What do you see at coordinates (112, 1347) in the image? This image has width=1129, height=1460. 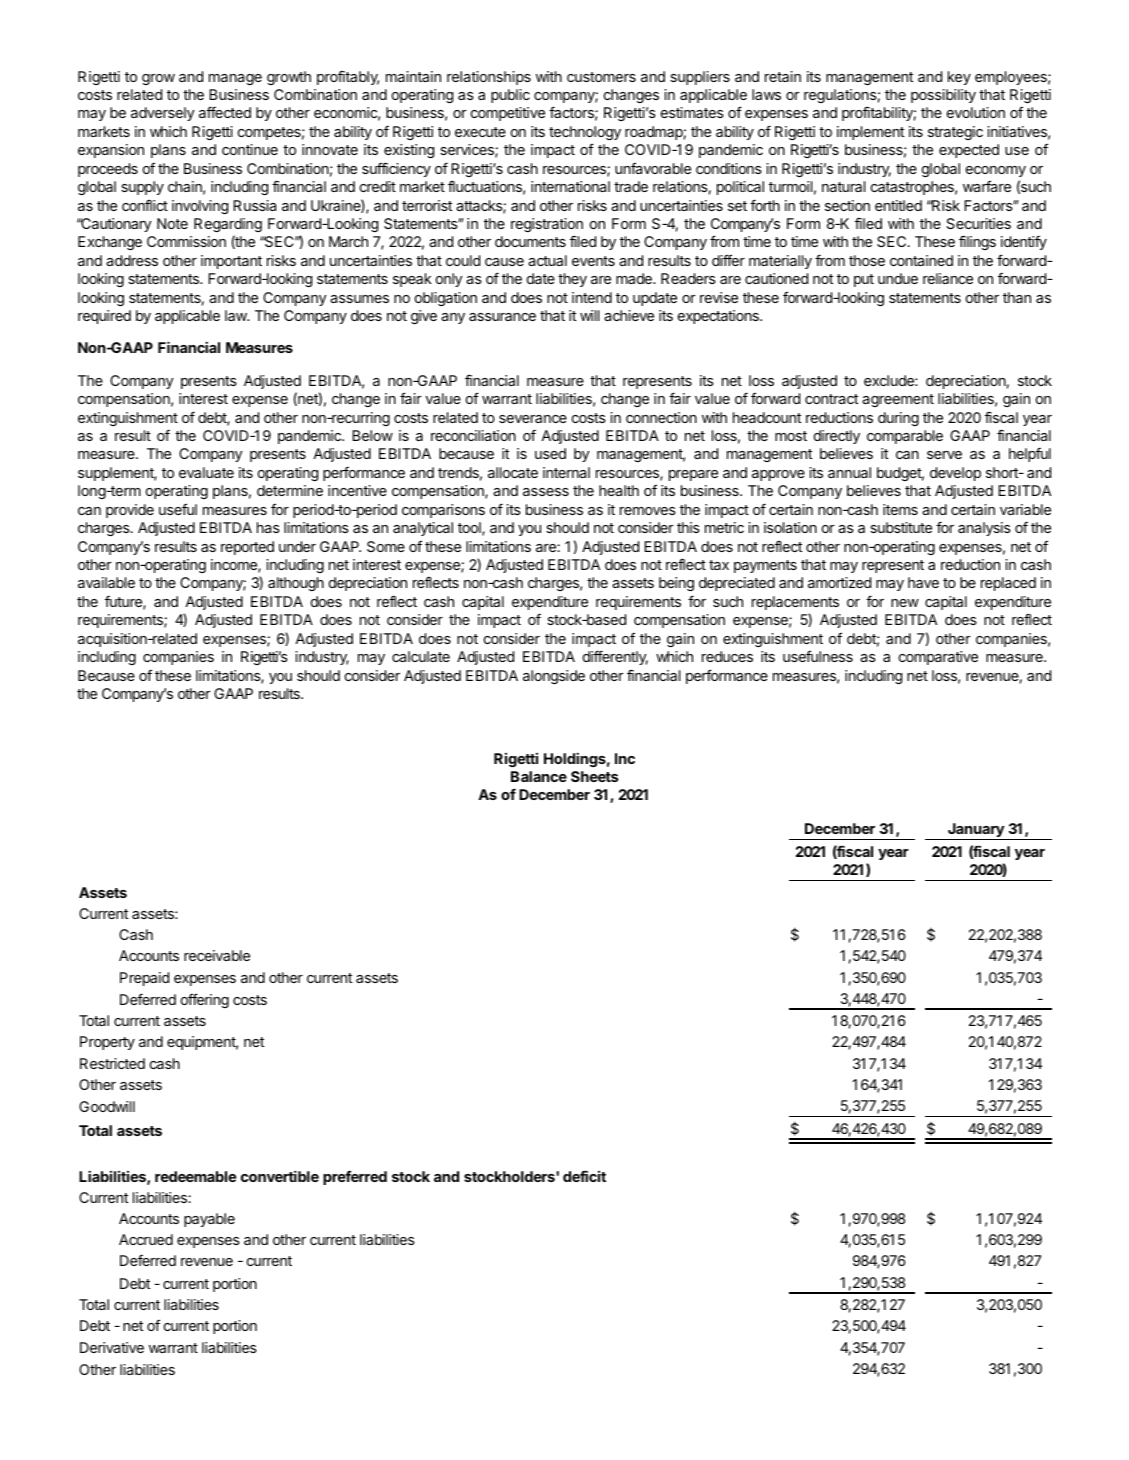 I see `Derivative` at bounding box center [112, 1347].
